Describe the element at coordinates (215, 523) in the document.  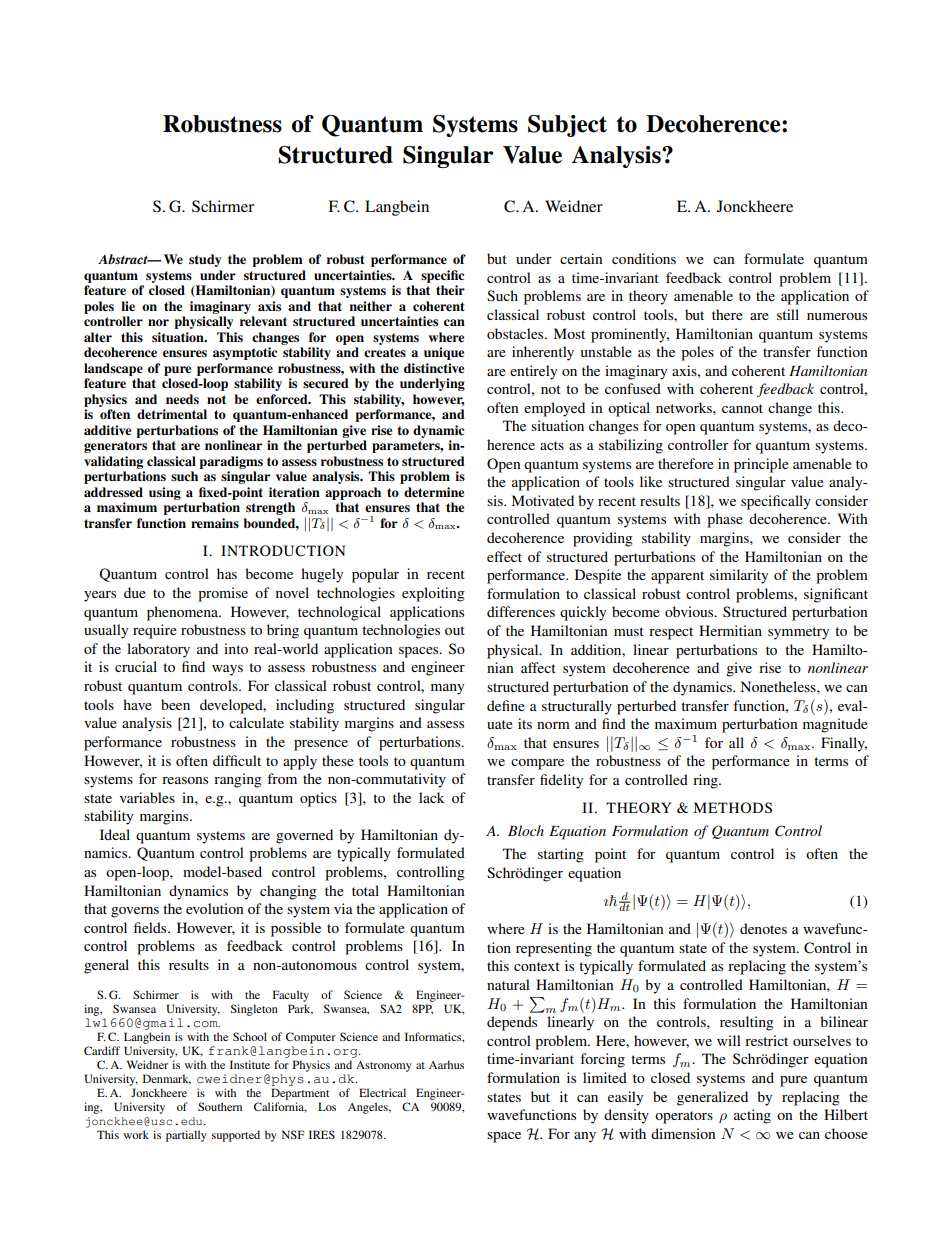
I see `remains` at that location.
